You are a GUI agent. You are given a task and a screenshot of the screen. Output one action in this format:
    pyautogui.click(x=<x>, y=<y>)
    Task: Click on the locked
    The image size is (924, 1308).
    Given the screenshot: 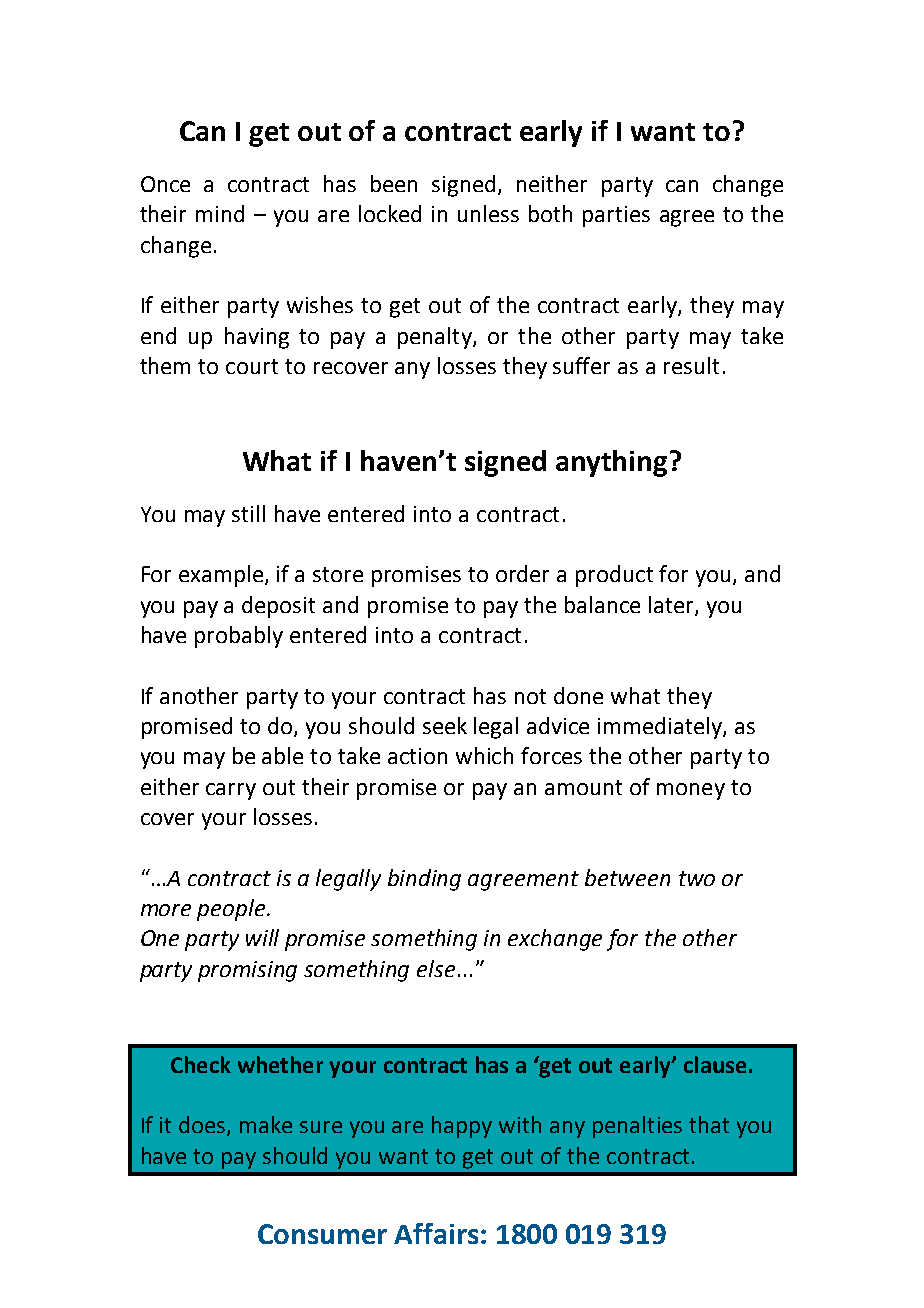 What is the action you would take?
    pyautogui.click(x=390, y=213)
